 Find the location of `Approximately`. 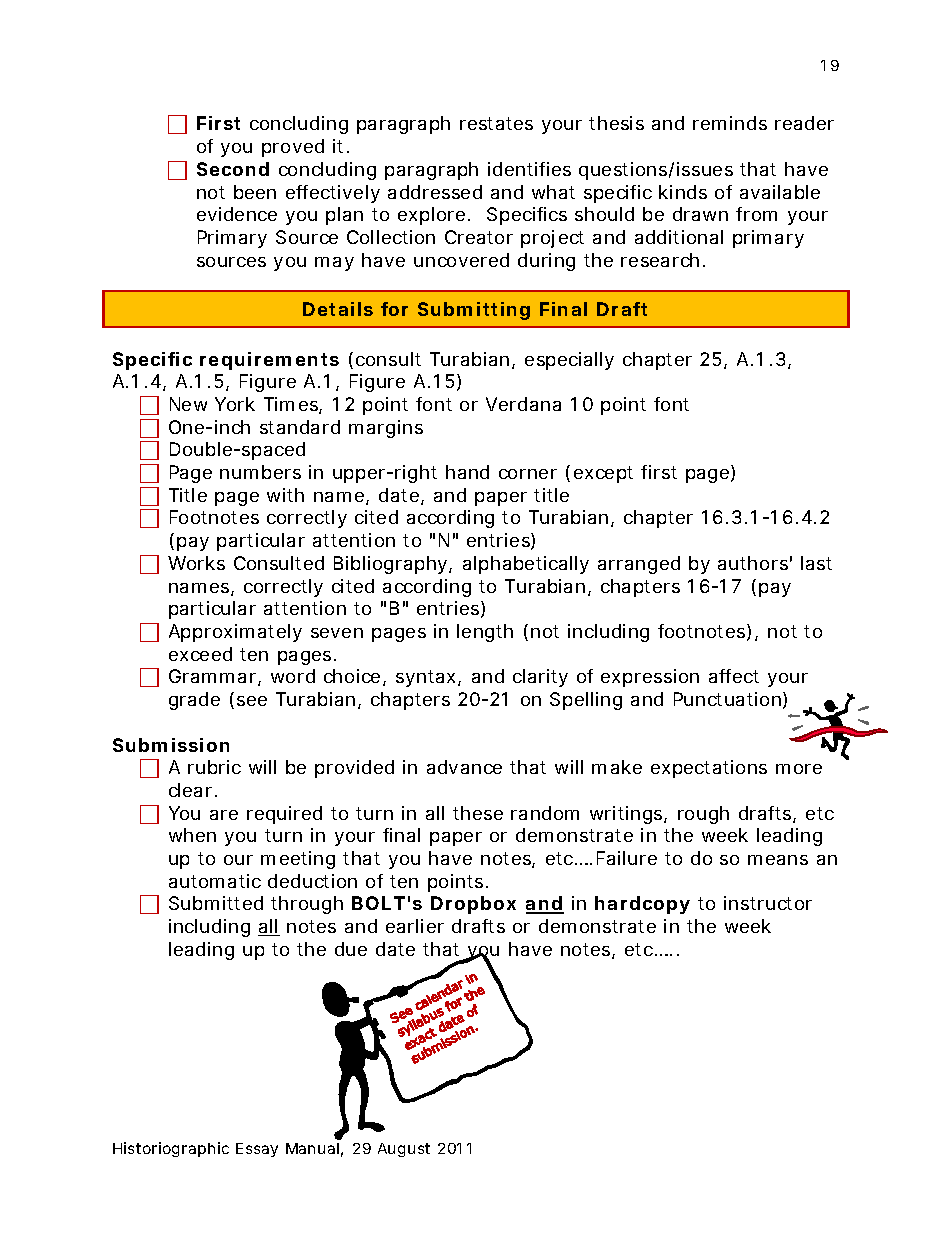

Approximately is located at coordinates (235, 633).
